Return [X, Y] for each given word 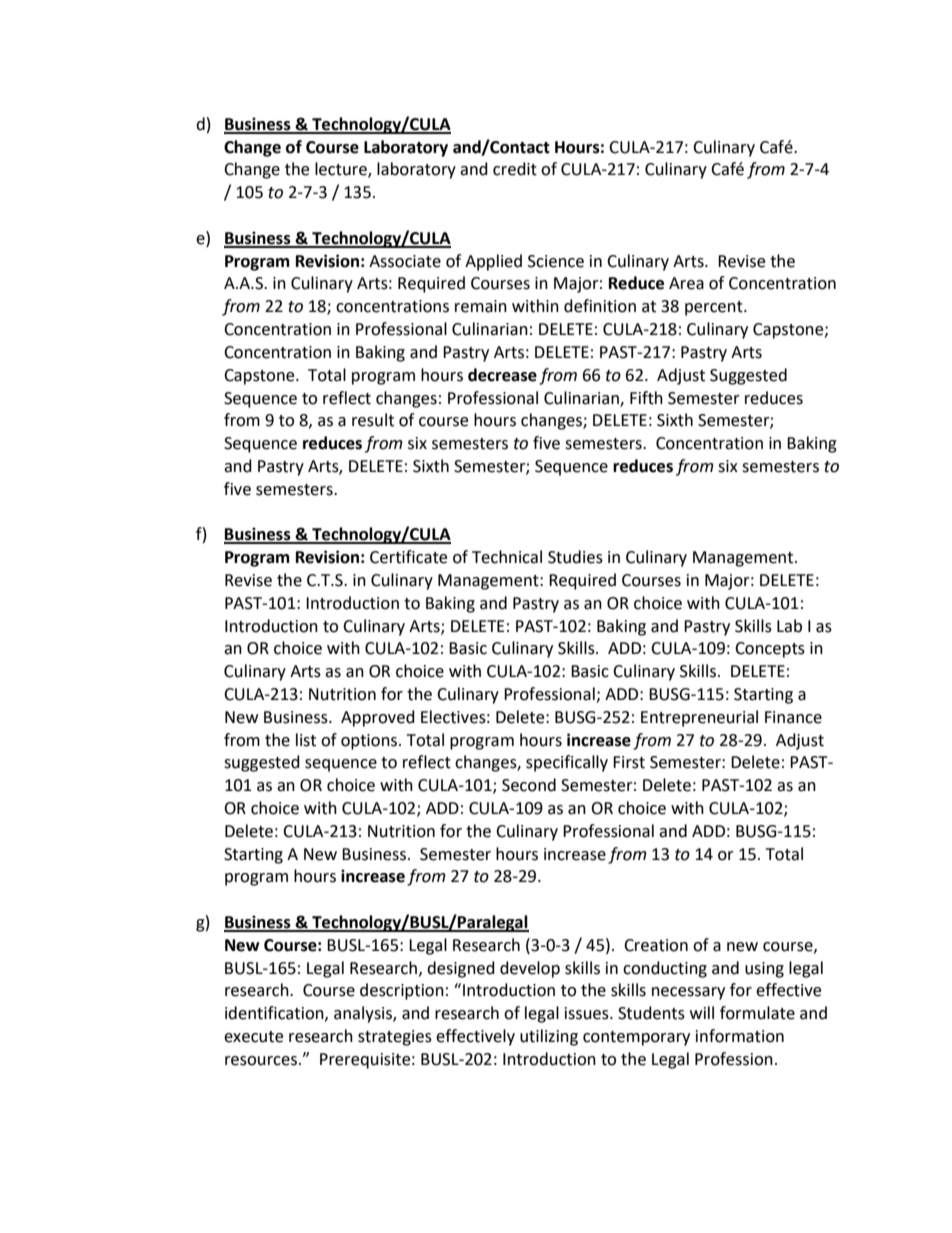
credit [515, 169]
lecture [342, 170]
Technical [507, 557]
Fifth [646, 398]
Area [686, 283]
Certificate [408, 557]
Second [529, 785]
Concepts [770, 650]
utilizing [549, 1037]
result [373, 420]
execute [253, 1037]
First [629, 762]
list [306, 740]
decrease [502, 375]
